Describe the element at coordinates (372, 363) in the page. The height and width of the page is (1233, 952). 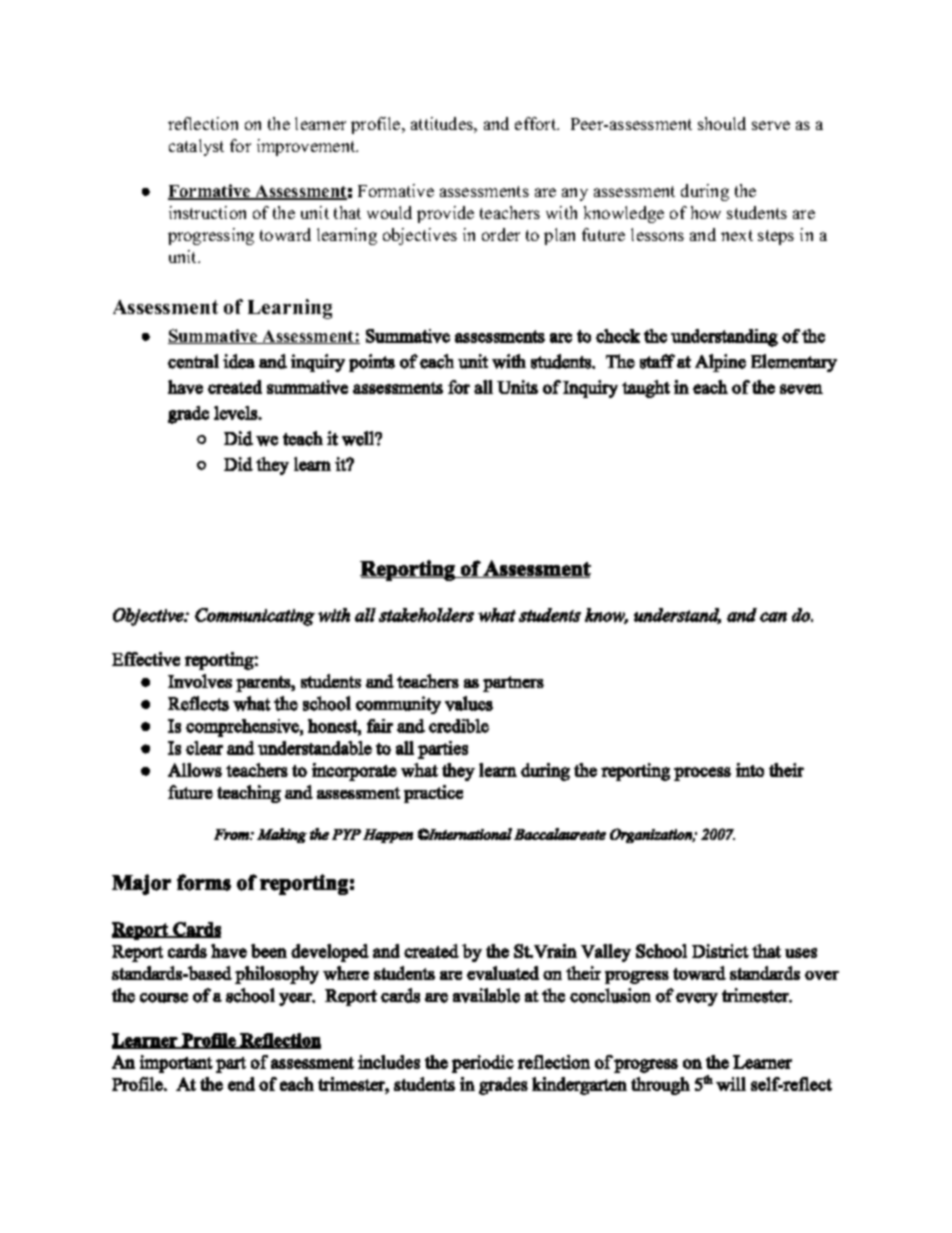
I see `points` at that location.
